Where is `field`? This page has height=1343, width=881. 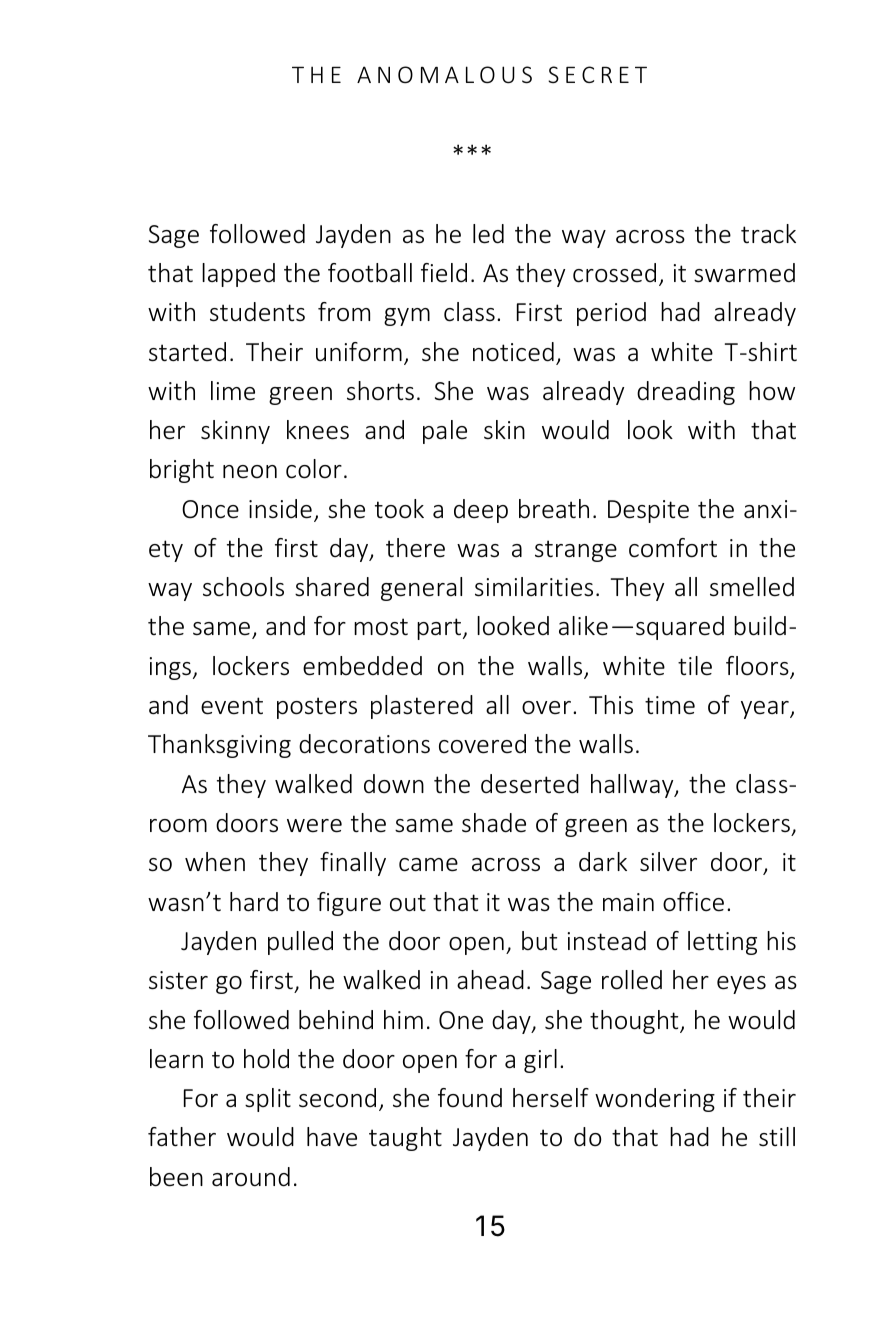 field is located at coordinates (444, 273).
